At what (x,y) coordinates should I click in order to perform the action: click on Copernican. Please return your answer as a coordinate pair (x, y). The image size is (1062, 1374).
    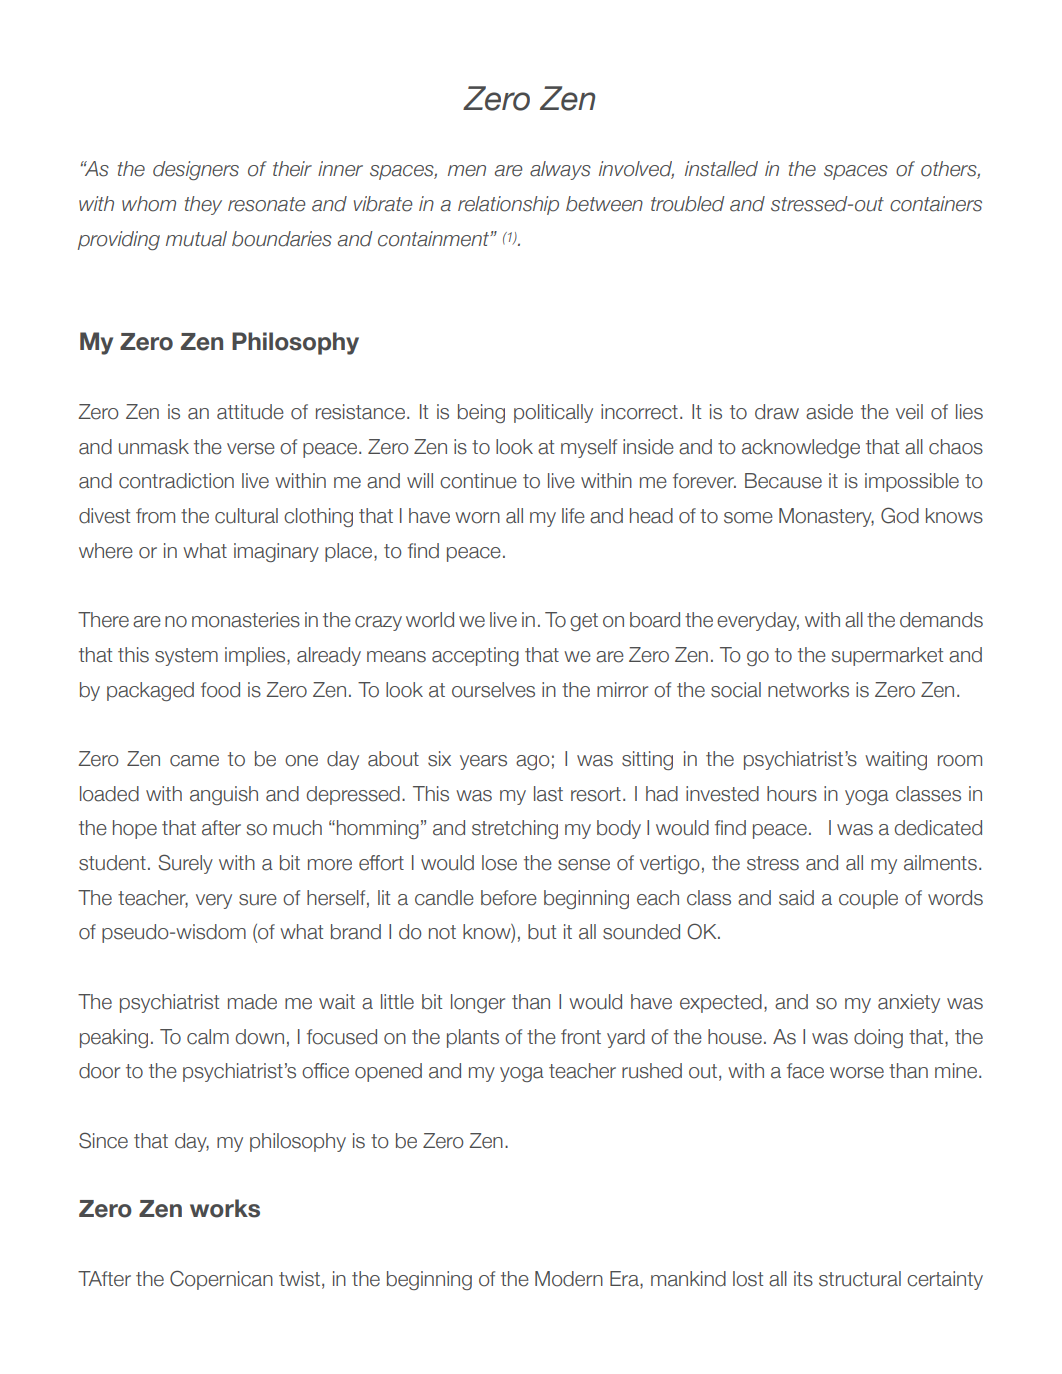
    Looking at the image, I should click on (221, 1280).
